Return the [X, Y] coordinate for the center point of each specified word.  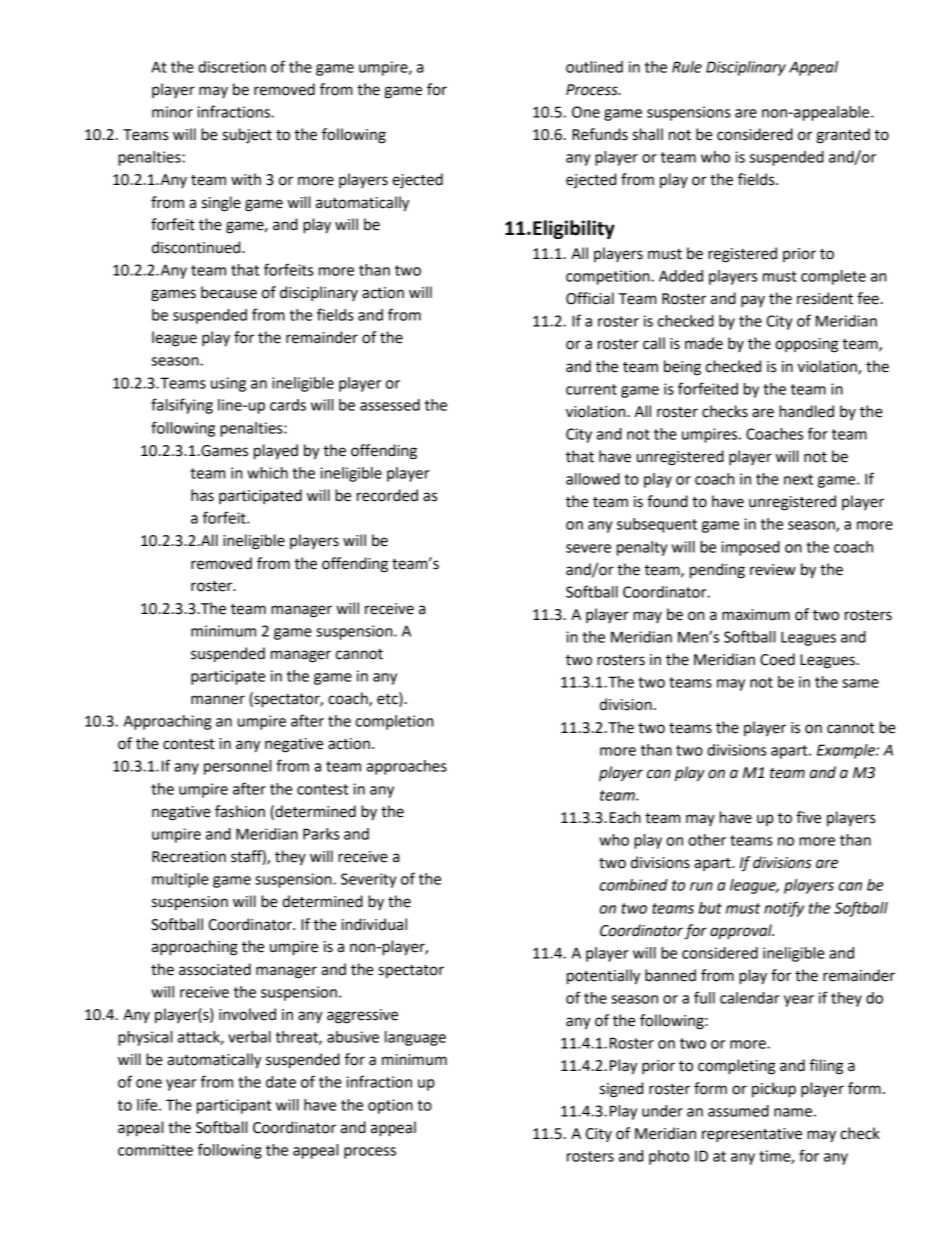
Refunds [600, 134]
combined [633, 885]
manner [218, 700]
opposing [806, 345]
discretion [232, 67]
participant [234, 1106]
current [591, 389]
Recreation [189, 857]
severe [588, 548]
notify [784, 909]
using [228, 384]
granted [843, 136]
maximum [756, 615]
